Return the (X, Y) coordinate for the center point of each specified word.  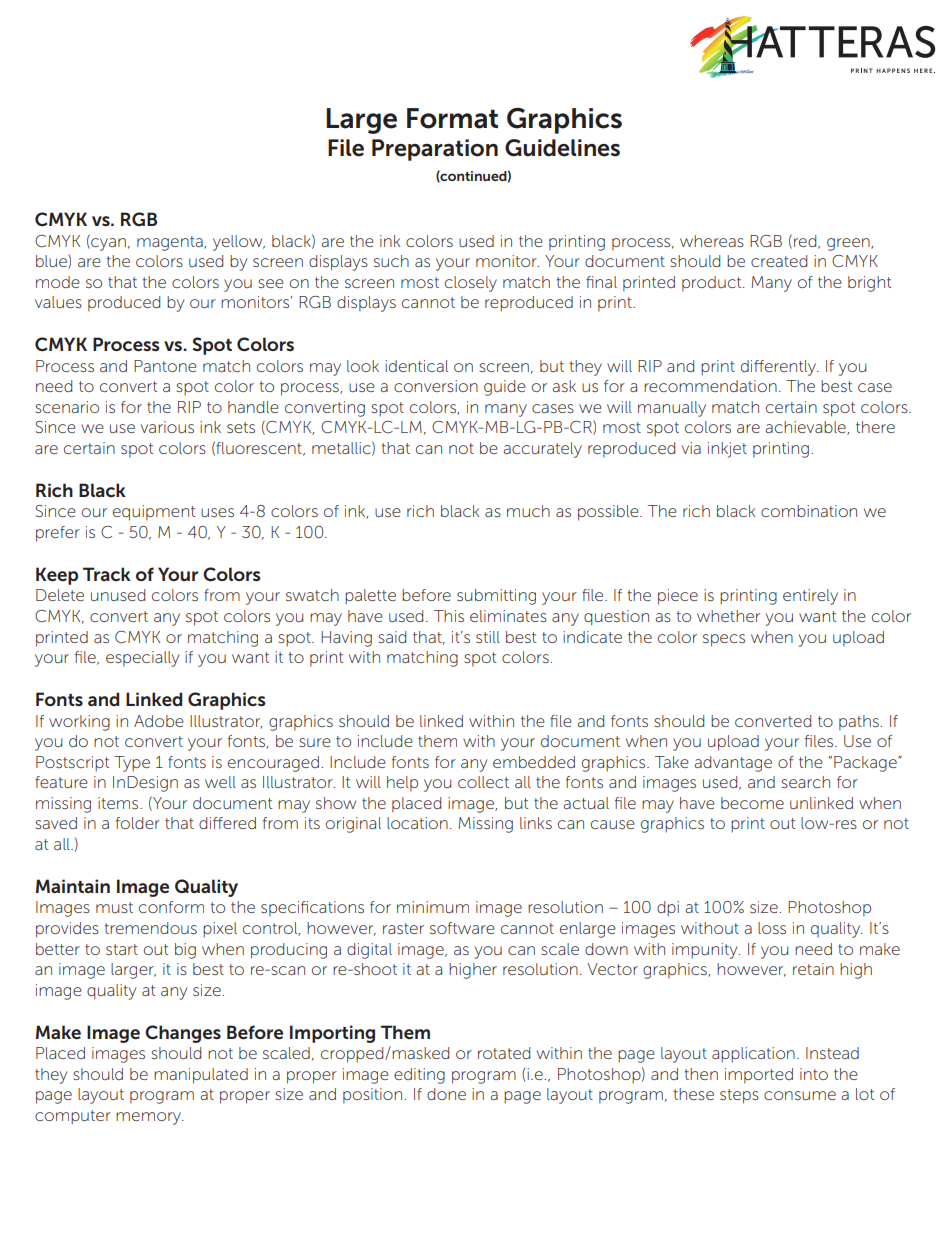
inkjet (727, 450)
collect (483, 782)
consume (800, 1095)
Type (132, 764)
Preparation (435, 150)
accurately (542, 450)
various (167, 427)
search (805, 782)
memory (149, 1118)
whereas (712, 241)
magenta (171, 243)
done (446, 1094)
